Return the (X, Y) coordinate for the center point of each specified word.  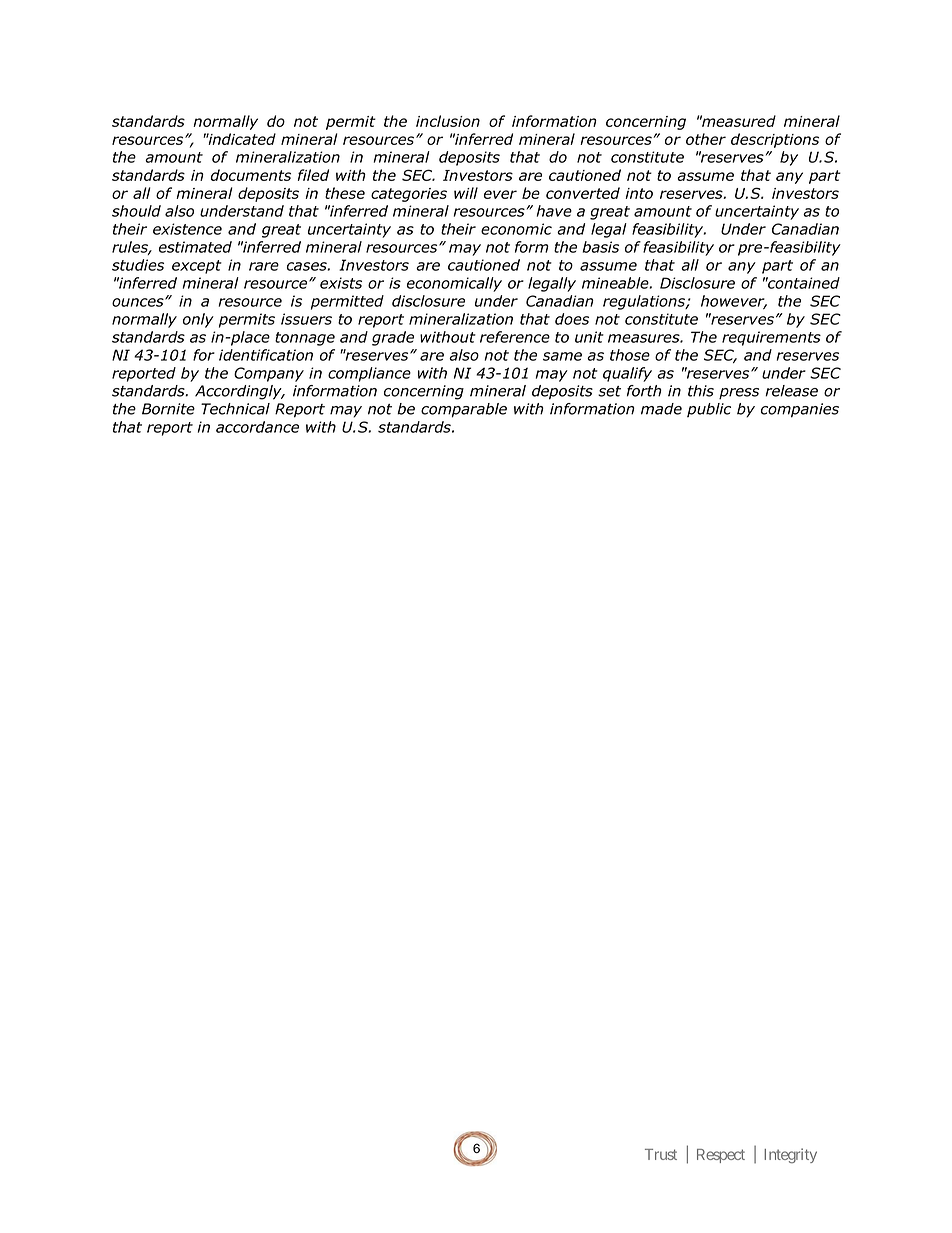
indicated (241, 139)
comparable (464, 410)
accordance (257, 427)
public (709, 410)
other (706, 139)
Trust (661, 1154)
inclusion (448, 121)
